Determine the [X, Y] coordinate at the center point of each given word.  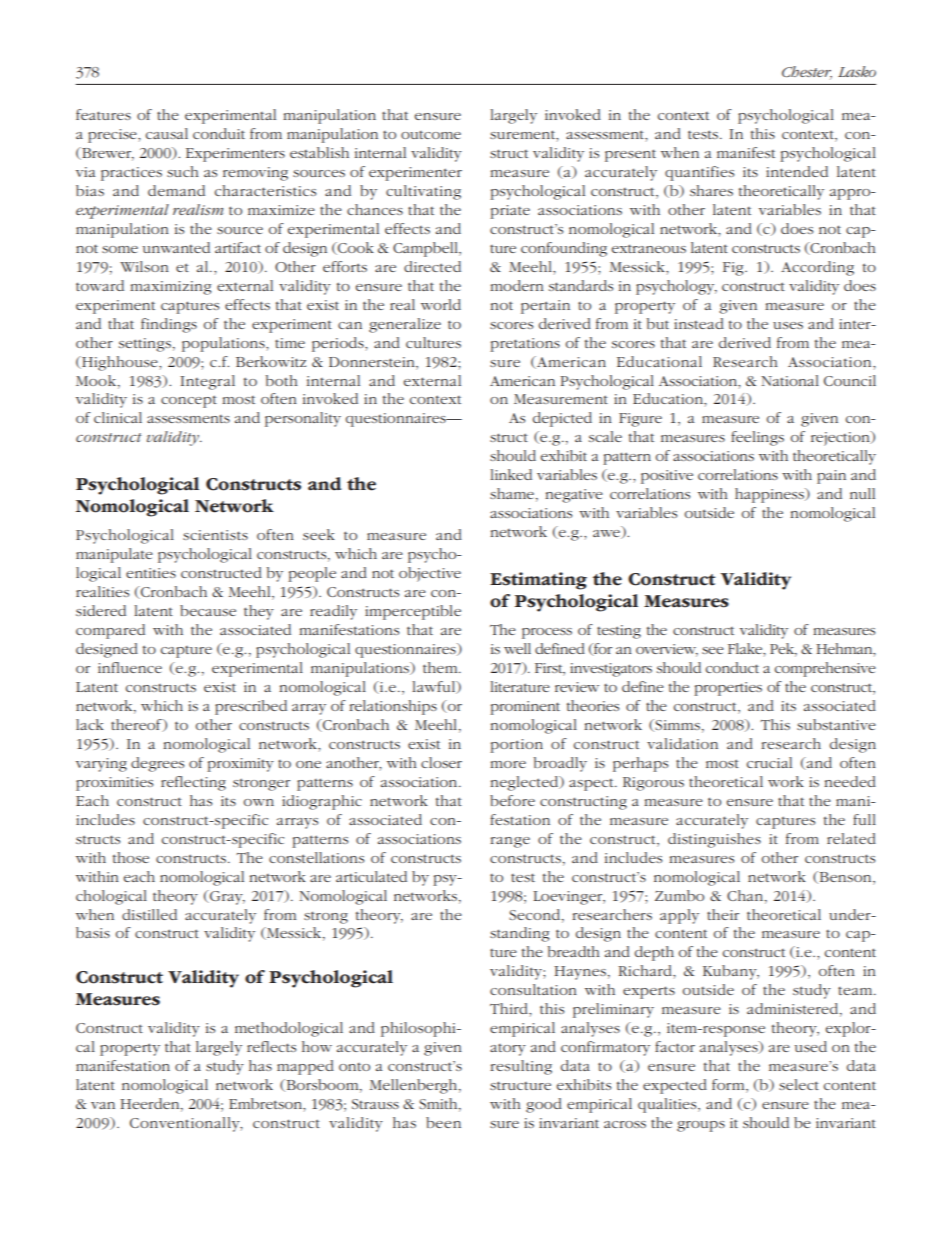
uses [788, 325]
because [208, 610]
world [441, 304]
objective [430, 574]
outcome [431, 135]
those [131, 857]
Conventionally [186, 1124]
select [799, 1084]
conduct [732, 667]
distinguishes [714, 840]
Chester [807, 73]
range [510, 842]
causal [167, 133]
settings [145, 345]
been [443, 1122]
